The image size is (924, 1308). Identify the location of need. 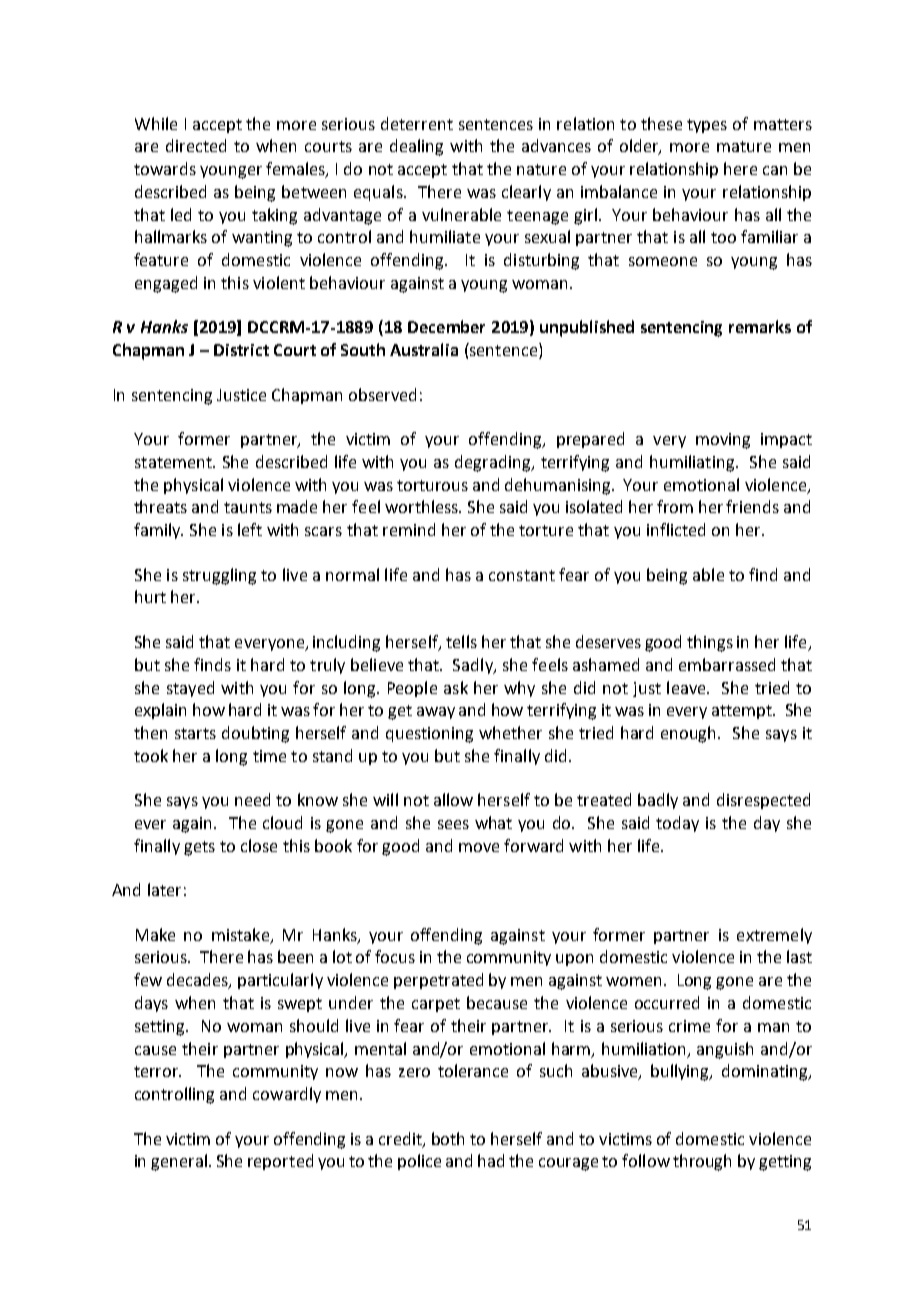
(252, 799).
